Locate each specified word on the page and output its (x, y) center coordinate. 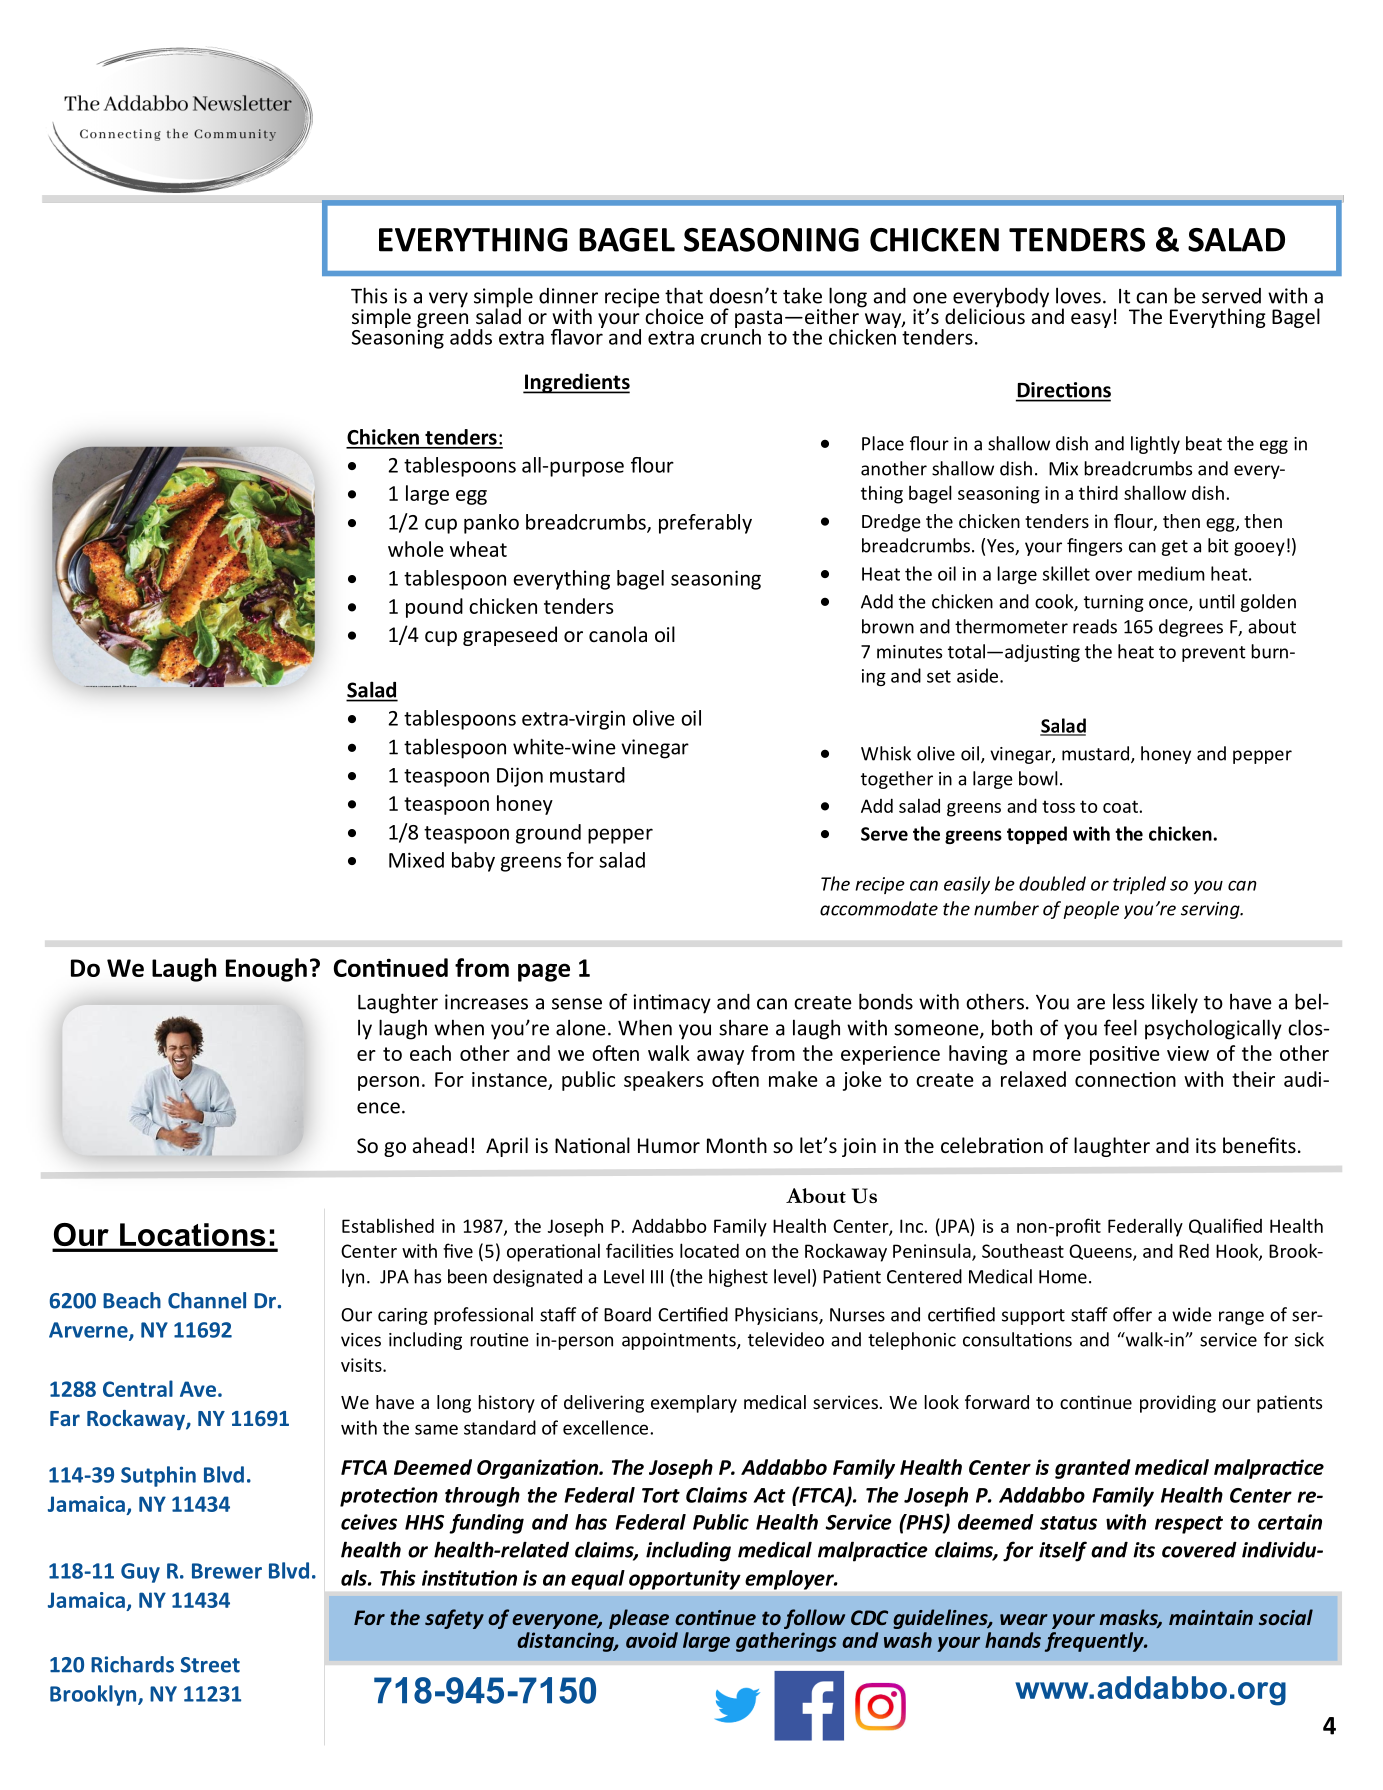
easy (1091, 320)
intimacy (672, 1004)
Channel (207, 1300)
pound (434, 608)
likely (1175, 1003)
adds (471, 337)
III (657, 1277)
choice (674, 316)
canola (618, 634)
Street (210, 1665)
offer (1132, 1314)
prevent (1214, 654)
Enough (266, 970)
